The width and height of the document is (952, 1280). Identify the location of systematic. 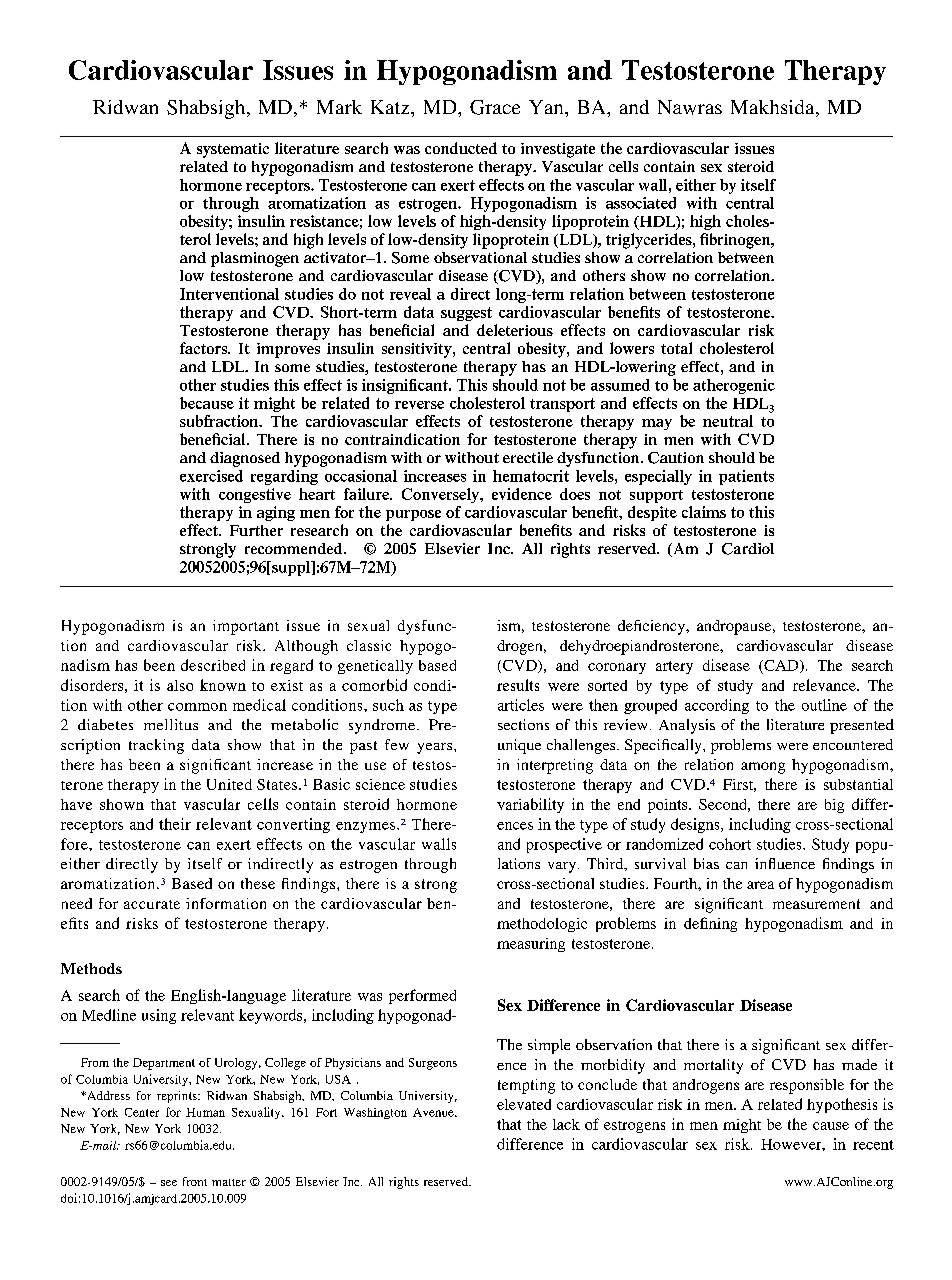
(233, 150).
